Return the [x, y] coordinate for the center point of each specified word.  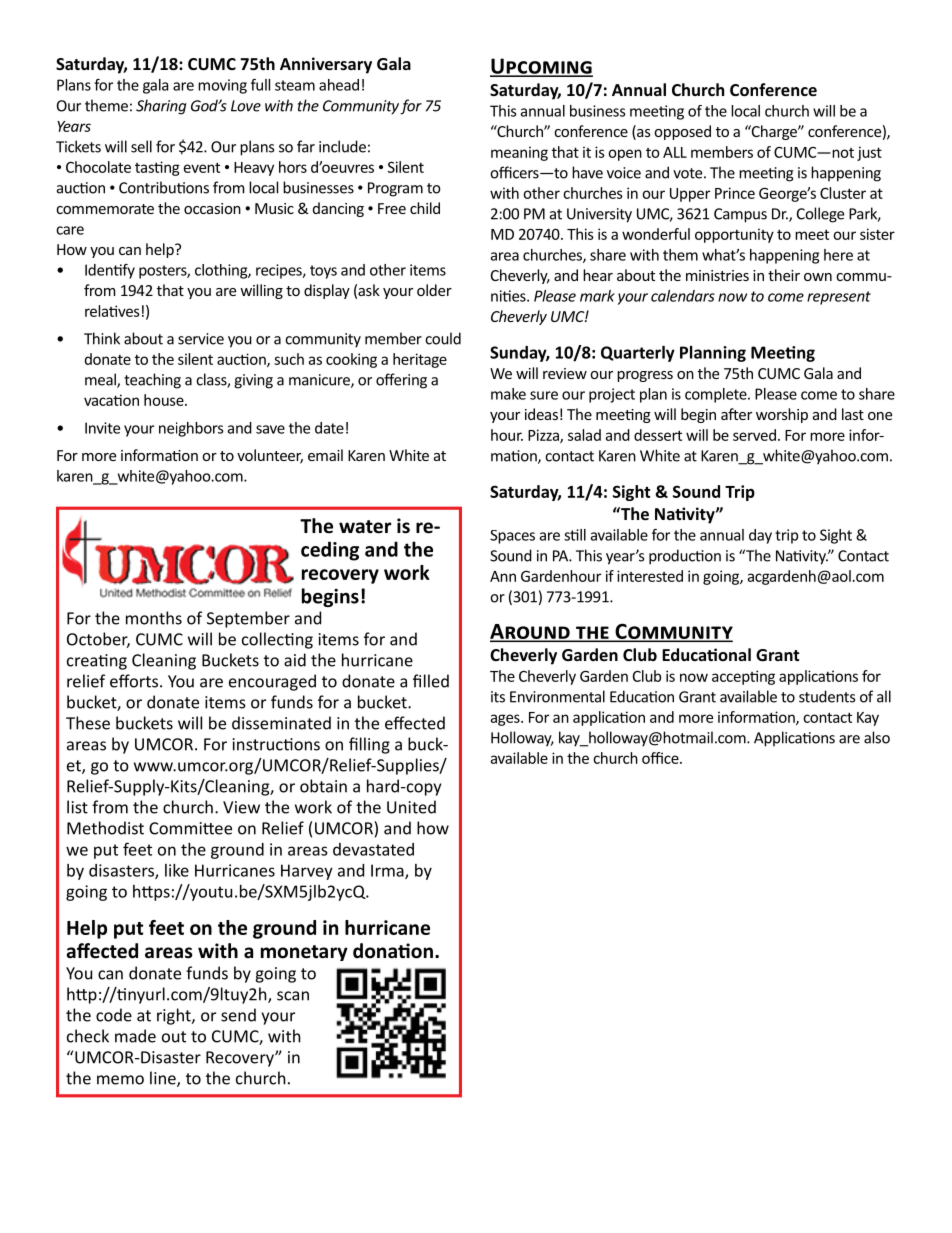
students [827, 696]
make [508, 394]
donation [393, 951]
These [88, 723]
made [135, 1036]
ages [506, 720]
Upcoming [541, 67]
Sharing [161, 107]
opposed [682, 132]
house [165, 400]
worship [782, 415]
